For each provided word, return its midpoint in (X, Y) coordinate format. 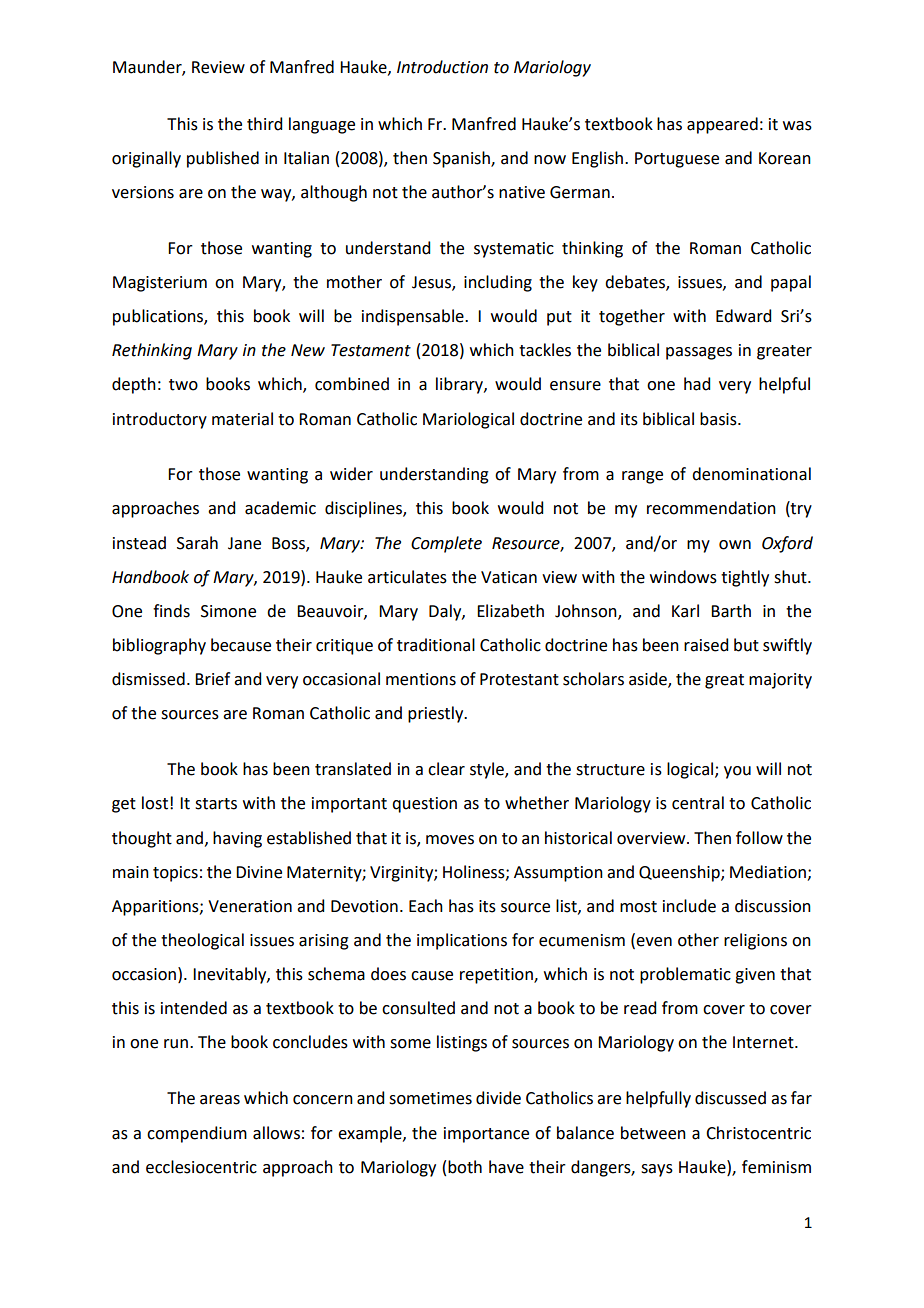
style (488, 770)
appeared (722, 125)
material (242, 419)
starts (216, 804)
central (698, 803)
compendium (197, 1134)
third (264, 124)
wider (351, 474)
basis (719, 419)
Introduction (442, 67)
